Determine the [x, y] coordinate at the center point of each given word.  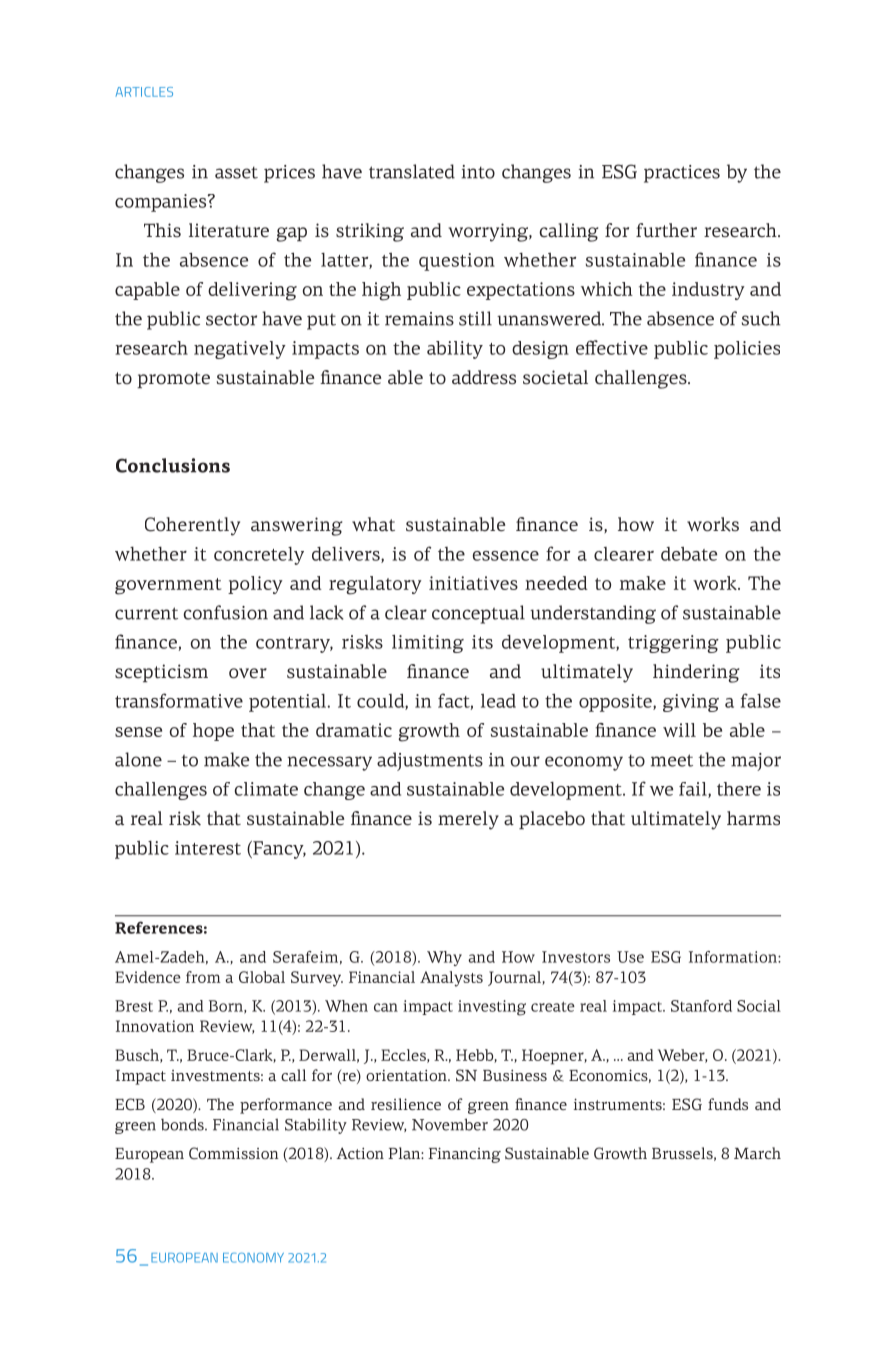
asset [236, 172]
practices [682, 174]
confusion [226, 612]
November [450, 1124]
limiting [428, 643]
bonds [183, 1124]
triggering [673, 644]
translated [412, 171]
